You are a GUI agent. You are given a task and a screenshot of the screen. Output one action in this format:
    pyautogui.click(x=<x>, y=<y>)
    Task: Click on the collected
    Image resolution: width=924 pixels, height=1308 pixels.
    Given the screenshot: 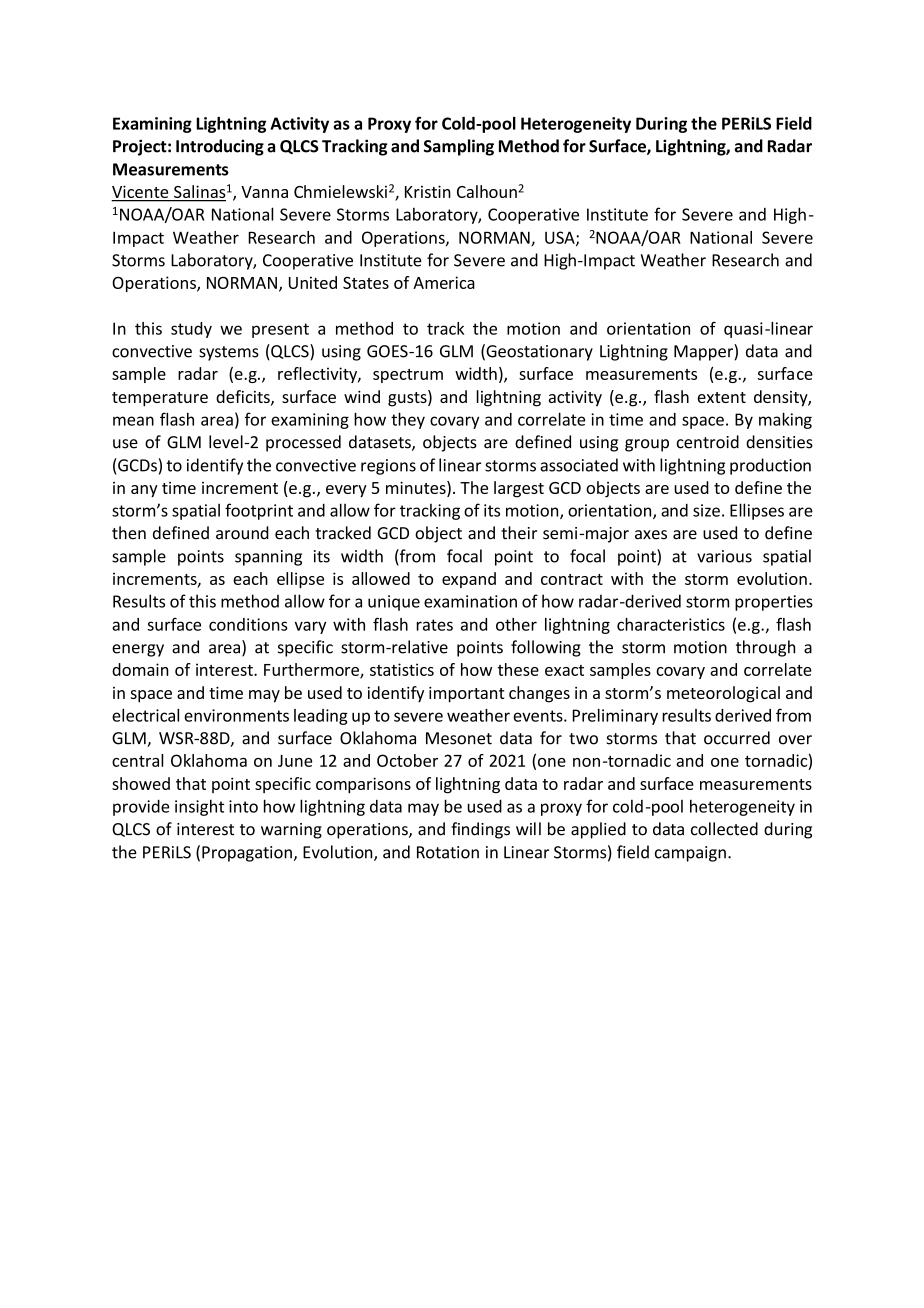 What is the action you would take?
    pyautogui.click(x=724, y=829)
